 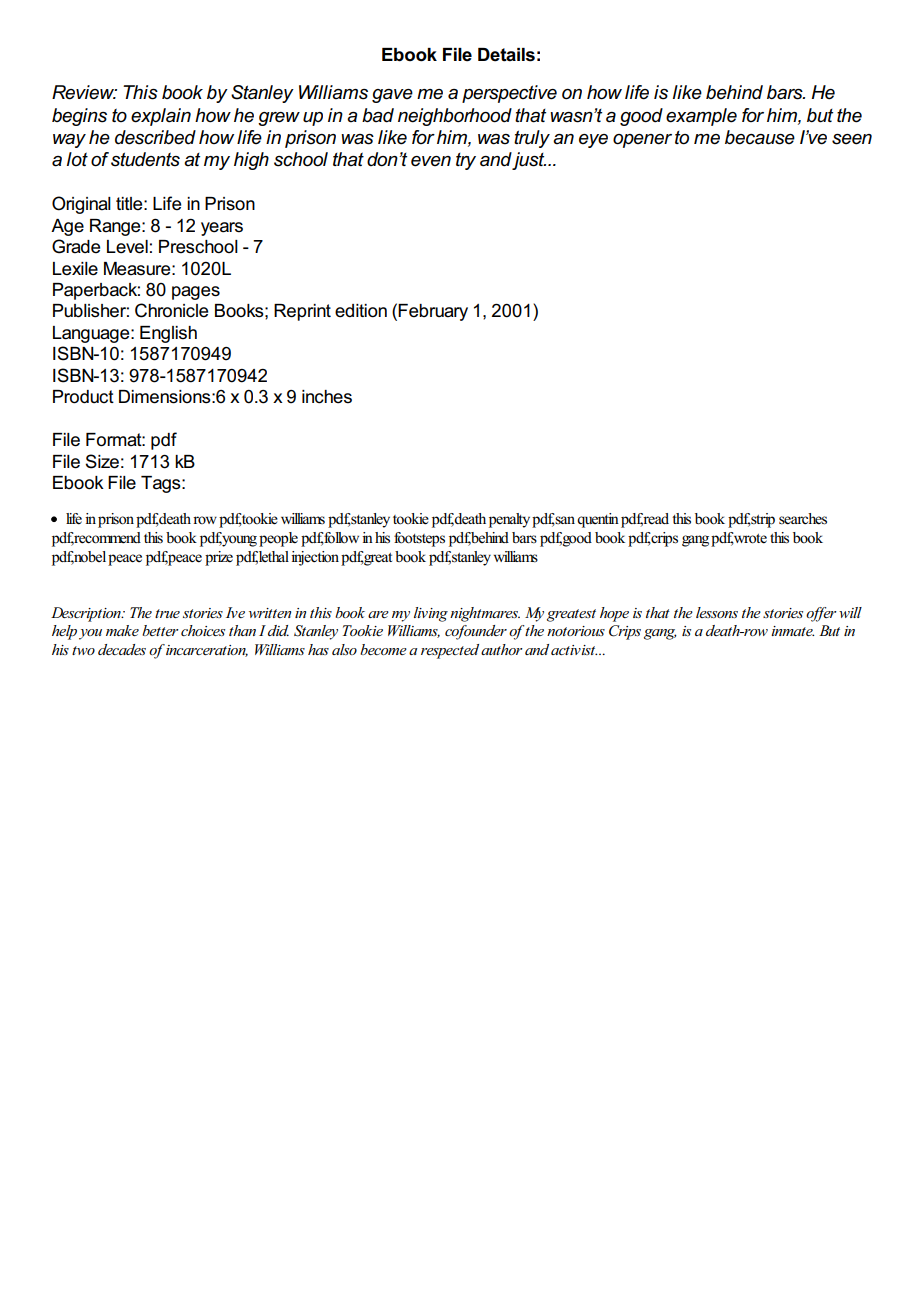 What do you see at coordinates (701, 117) in the page?
I see `example` at bounding box center [701, 117].
